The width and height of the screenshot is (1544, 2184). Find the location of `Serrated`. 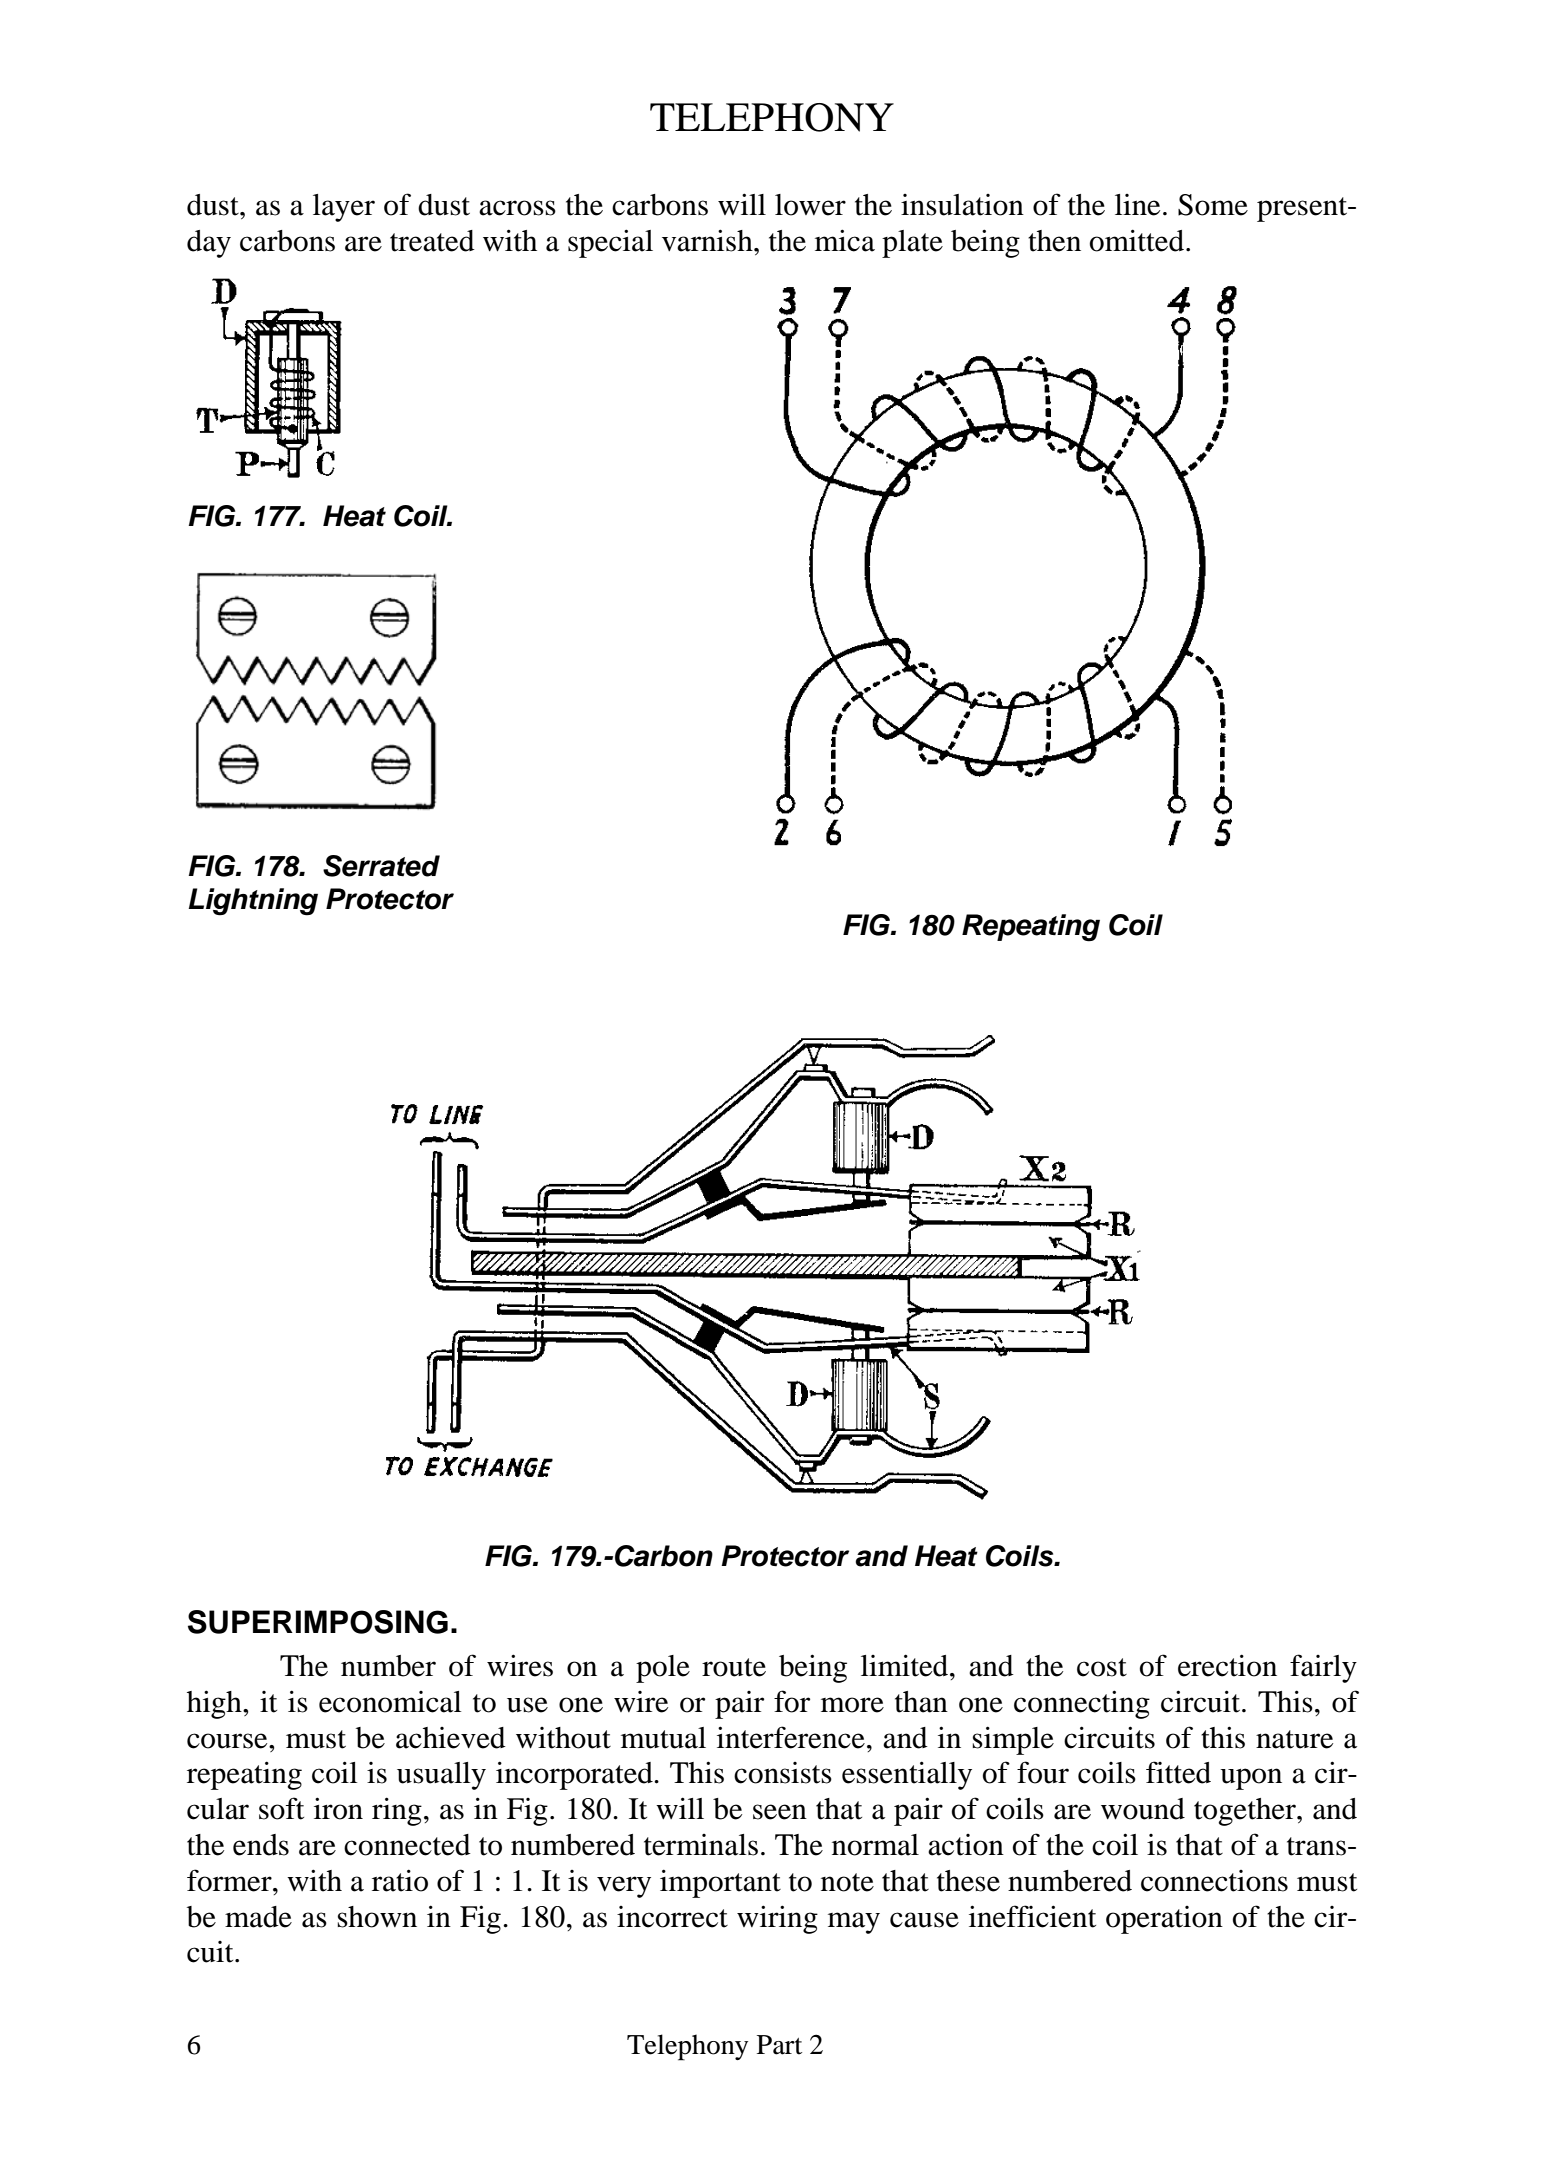

Serrated is located at coordinates (381, 866).
